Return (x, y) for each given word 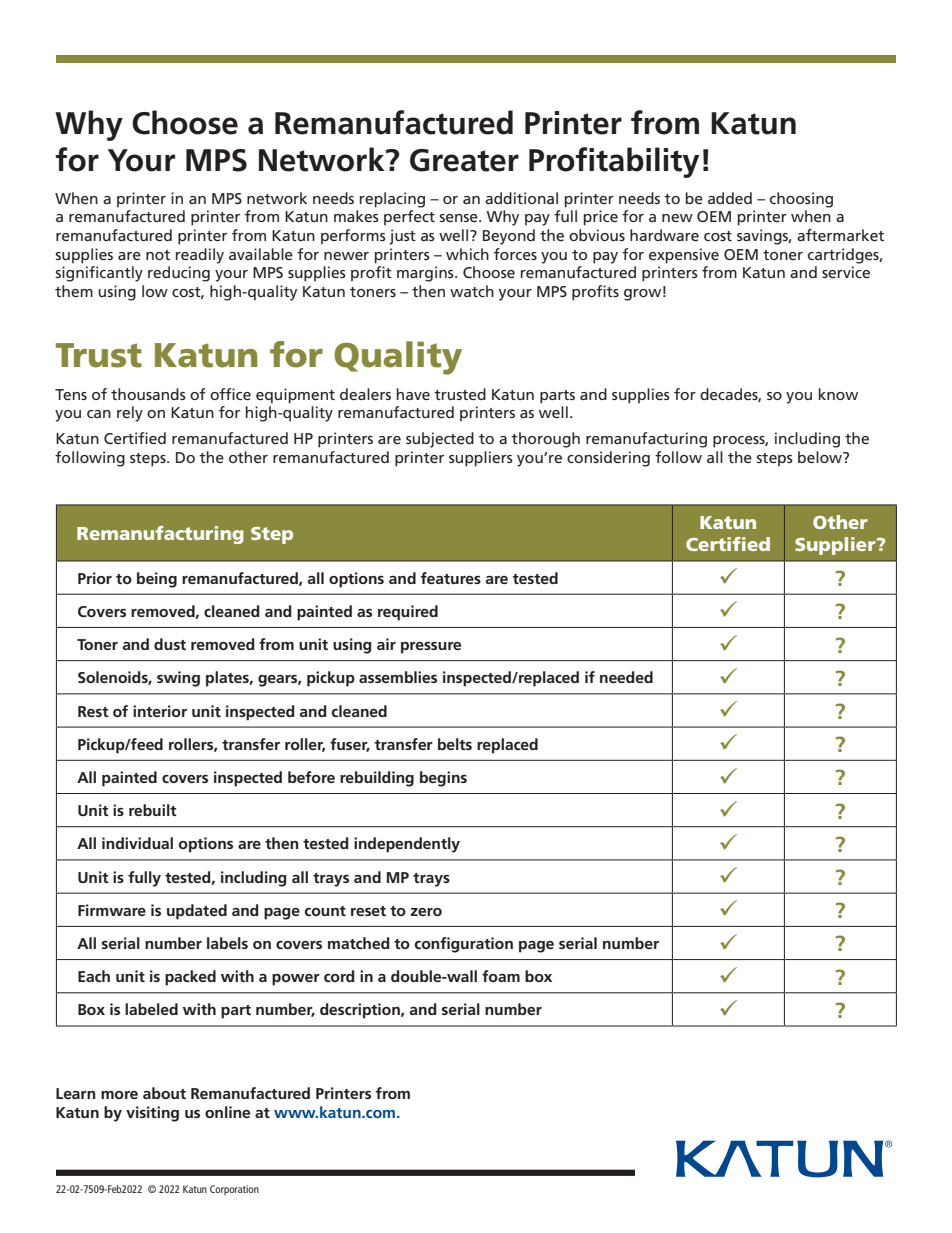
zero (426, 912)
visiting (152, 1114)
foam (501, 976)
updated (197, 912)
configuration (464, 945)
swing (178, 679)
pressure (431, 648)
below (821, 457)
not (158, 255)
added (730, 198)
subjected (440, 440)
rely (130, 414)
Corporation (234, 1190)
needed (626, 677)
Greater (464, 160)
